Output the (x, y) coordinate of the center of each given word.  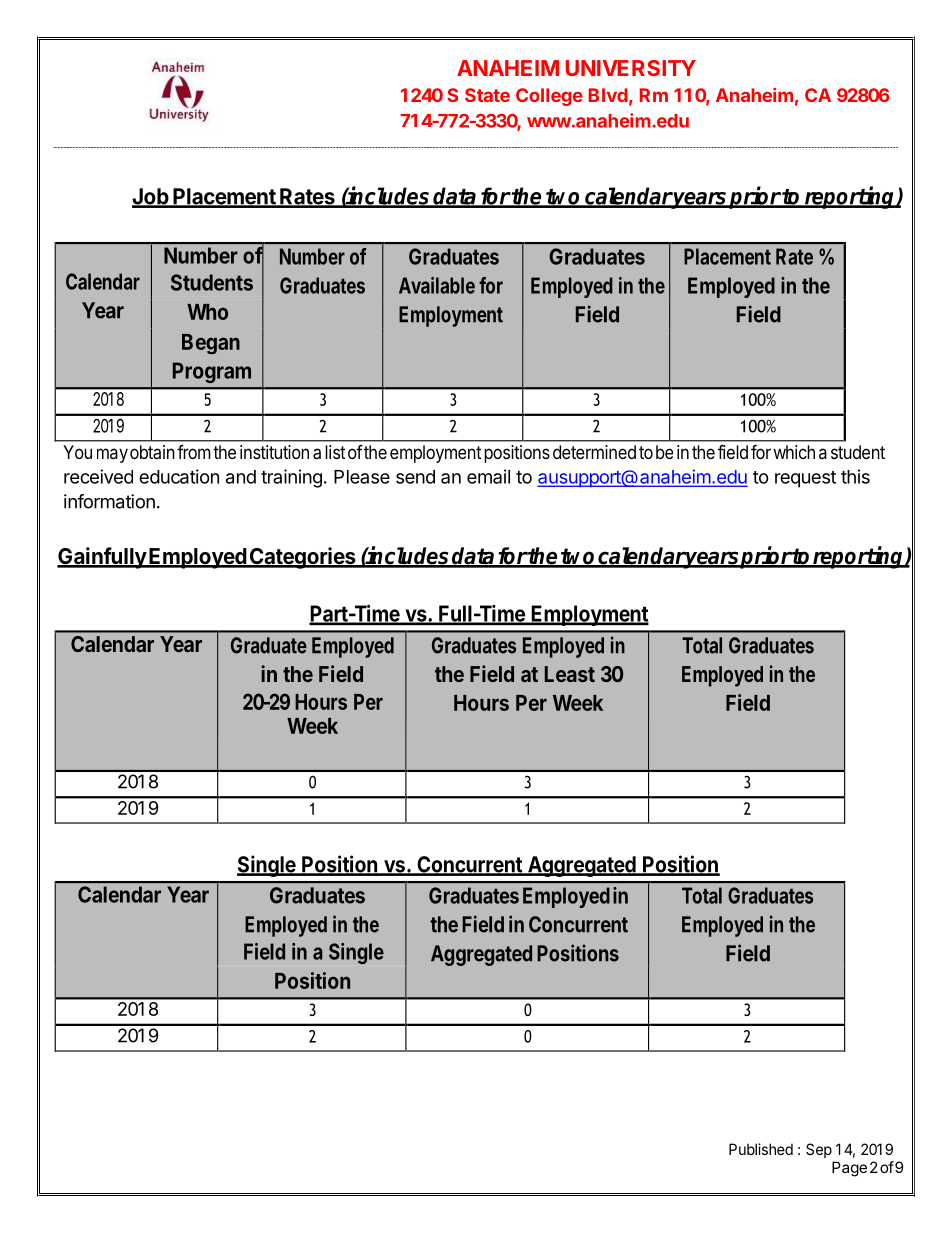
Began (211, 344)
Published (761, 1149)
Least (570, 674)
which (794, 452)
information (109, 501)
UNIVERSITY (630, 68)
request (805, 479)
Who (207, 312)
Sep (819, 1150)
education (179, 476)
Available (437, 285)
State (487, 95)
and (241, 477)
